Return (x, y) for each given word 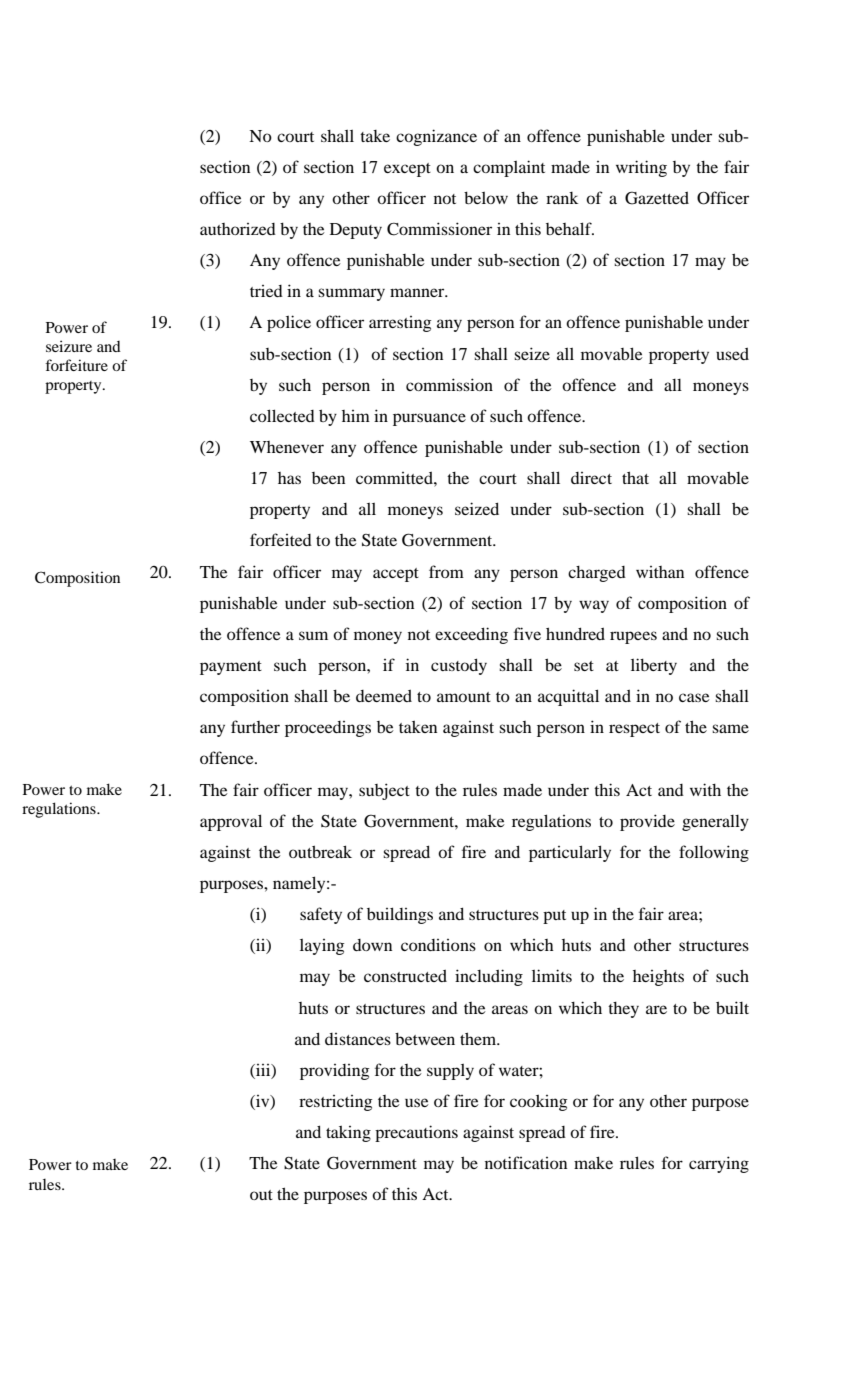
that (635, 477)
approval (231, 822)
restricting (335, 1103)
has (289, 478)
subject (384, 791)
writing (641, 168)
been (328, 478)
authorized (238, 229)
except (407, 170)
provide (647, 822)
